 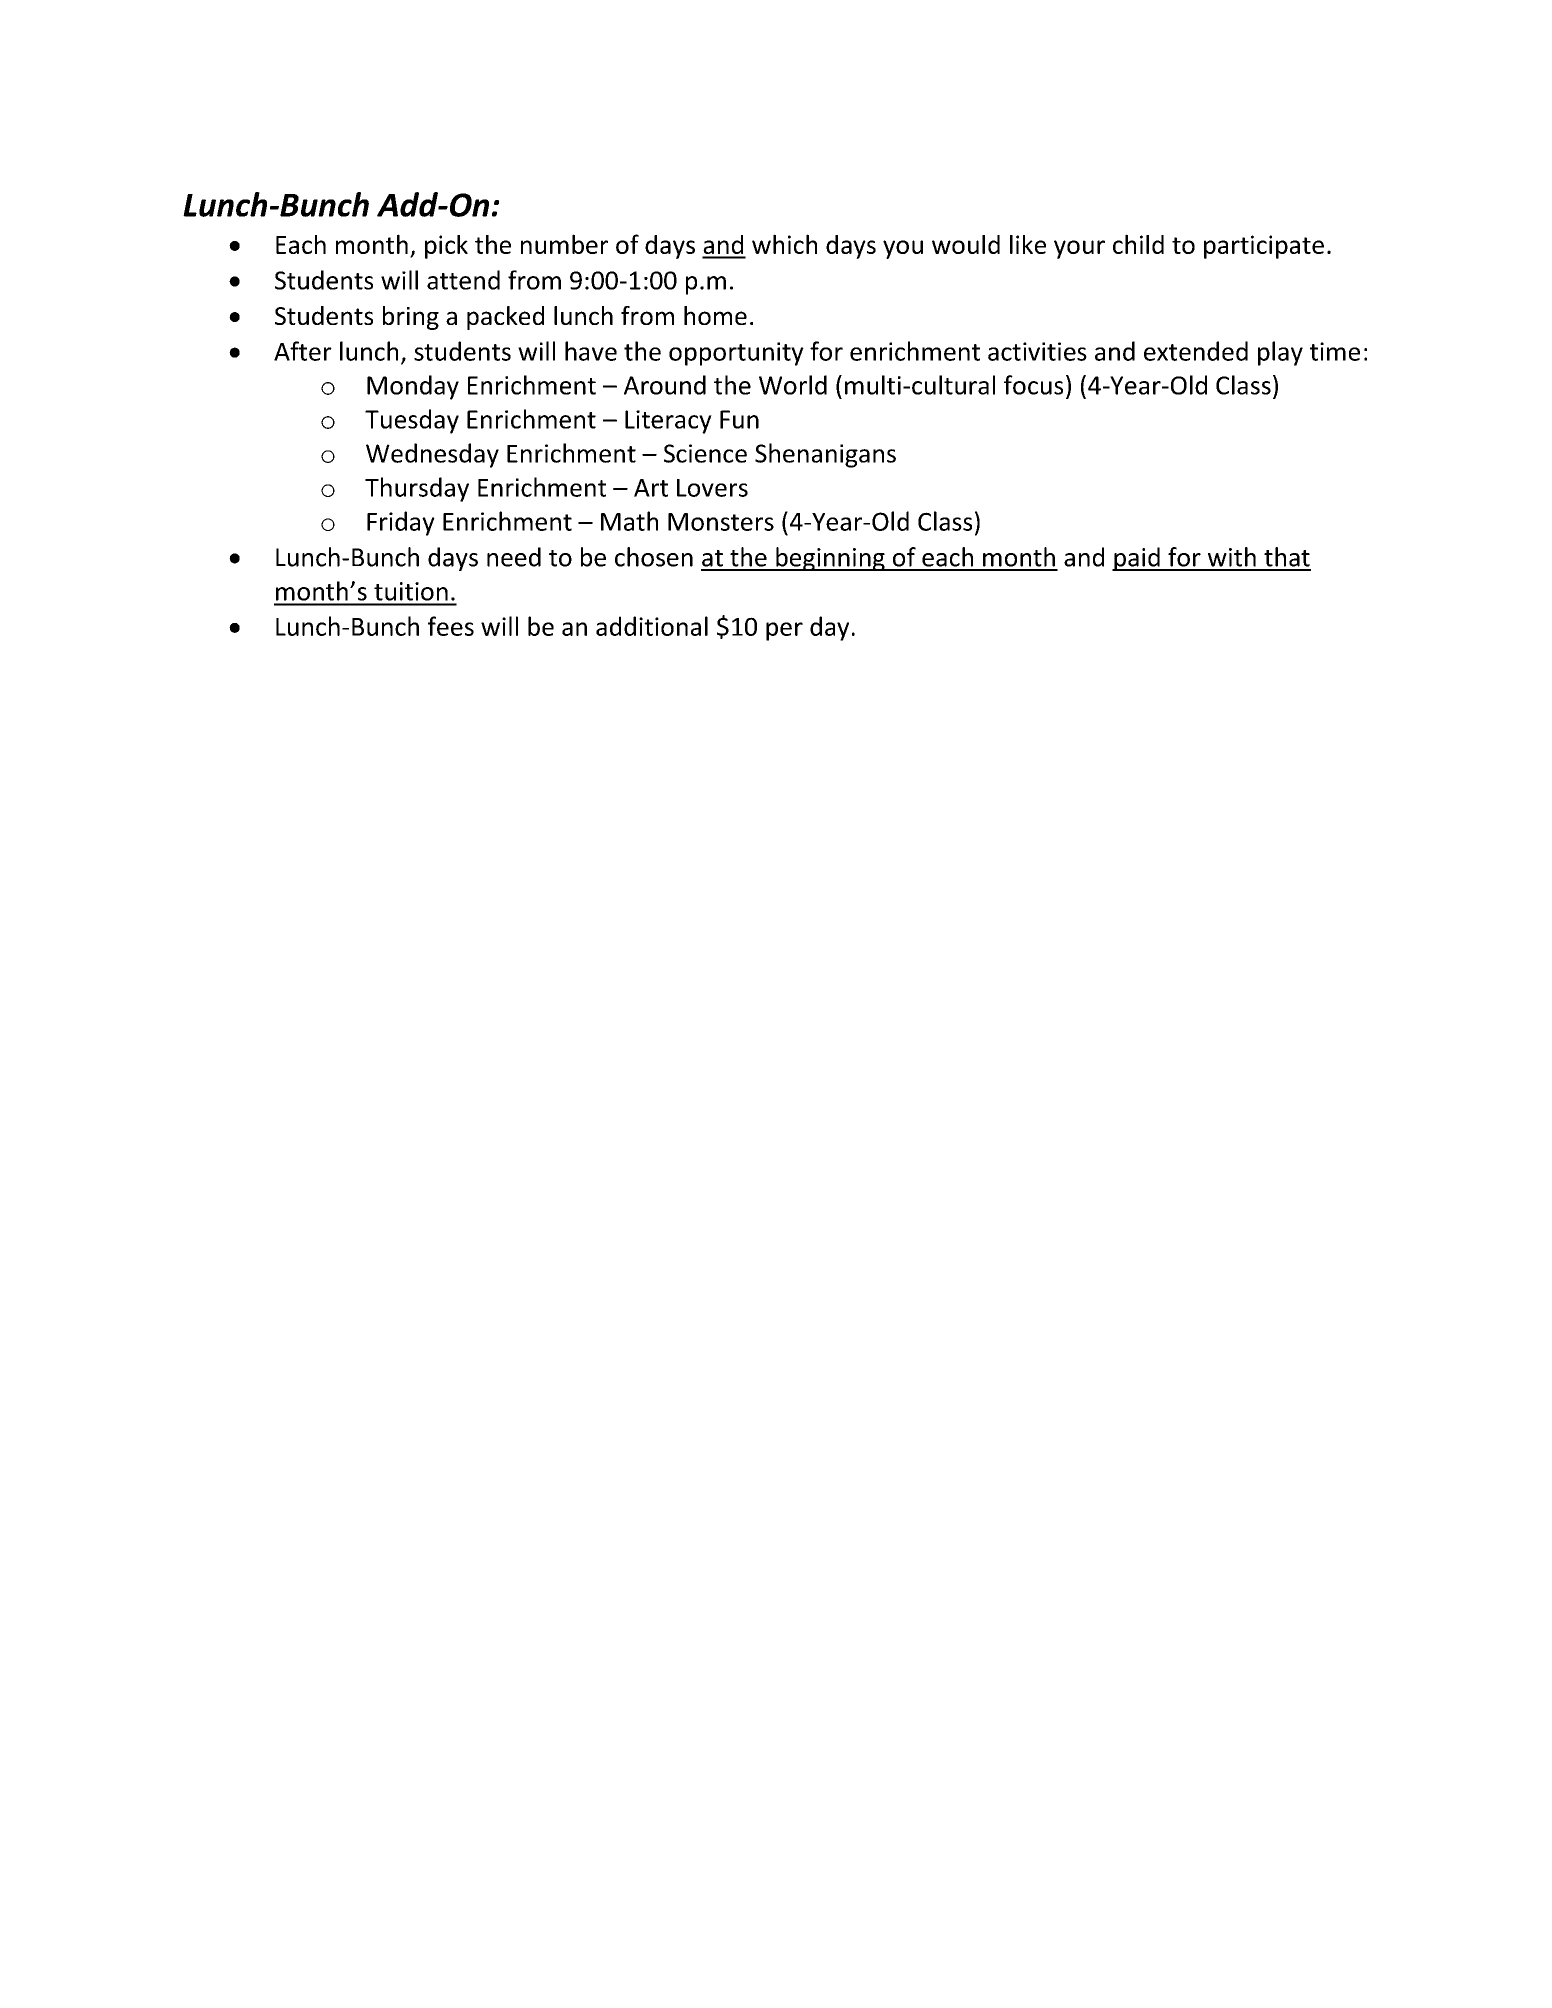 What do you see at coordinates (784, 244) in the image?
I see `which` at bounding box center [784, 244].
